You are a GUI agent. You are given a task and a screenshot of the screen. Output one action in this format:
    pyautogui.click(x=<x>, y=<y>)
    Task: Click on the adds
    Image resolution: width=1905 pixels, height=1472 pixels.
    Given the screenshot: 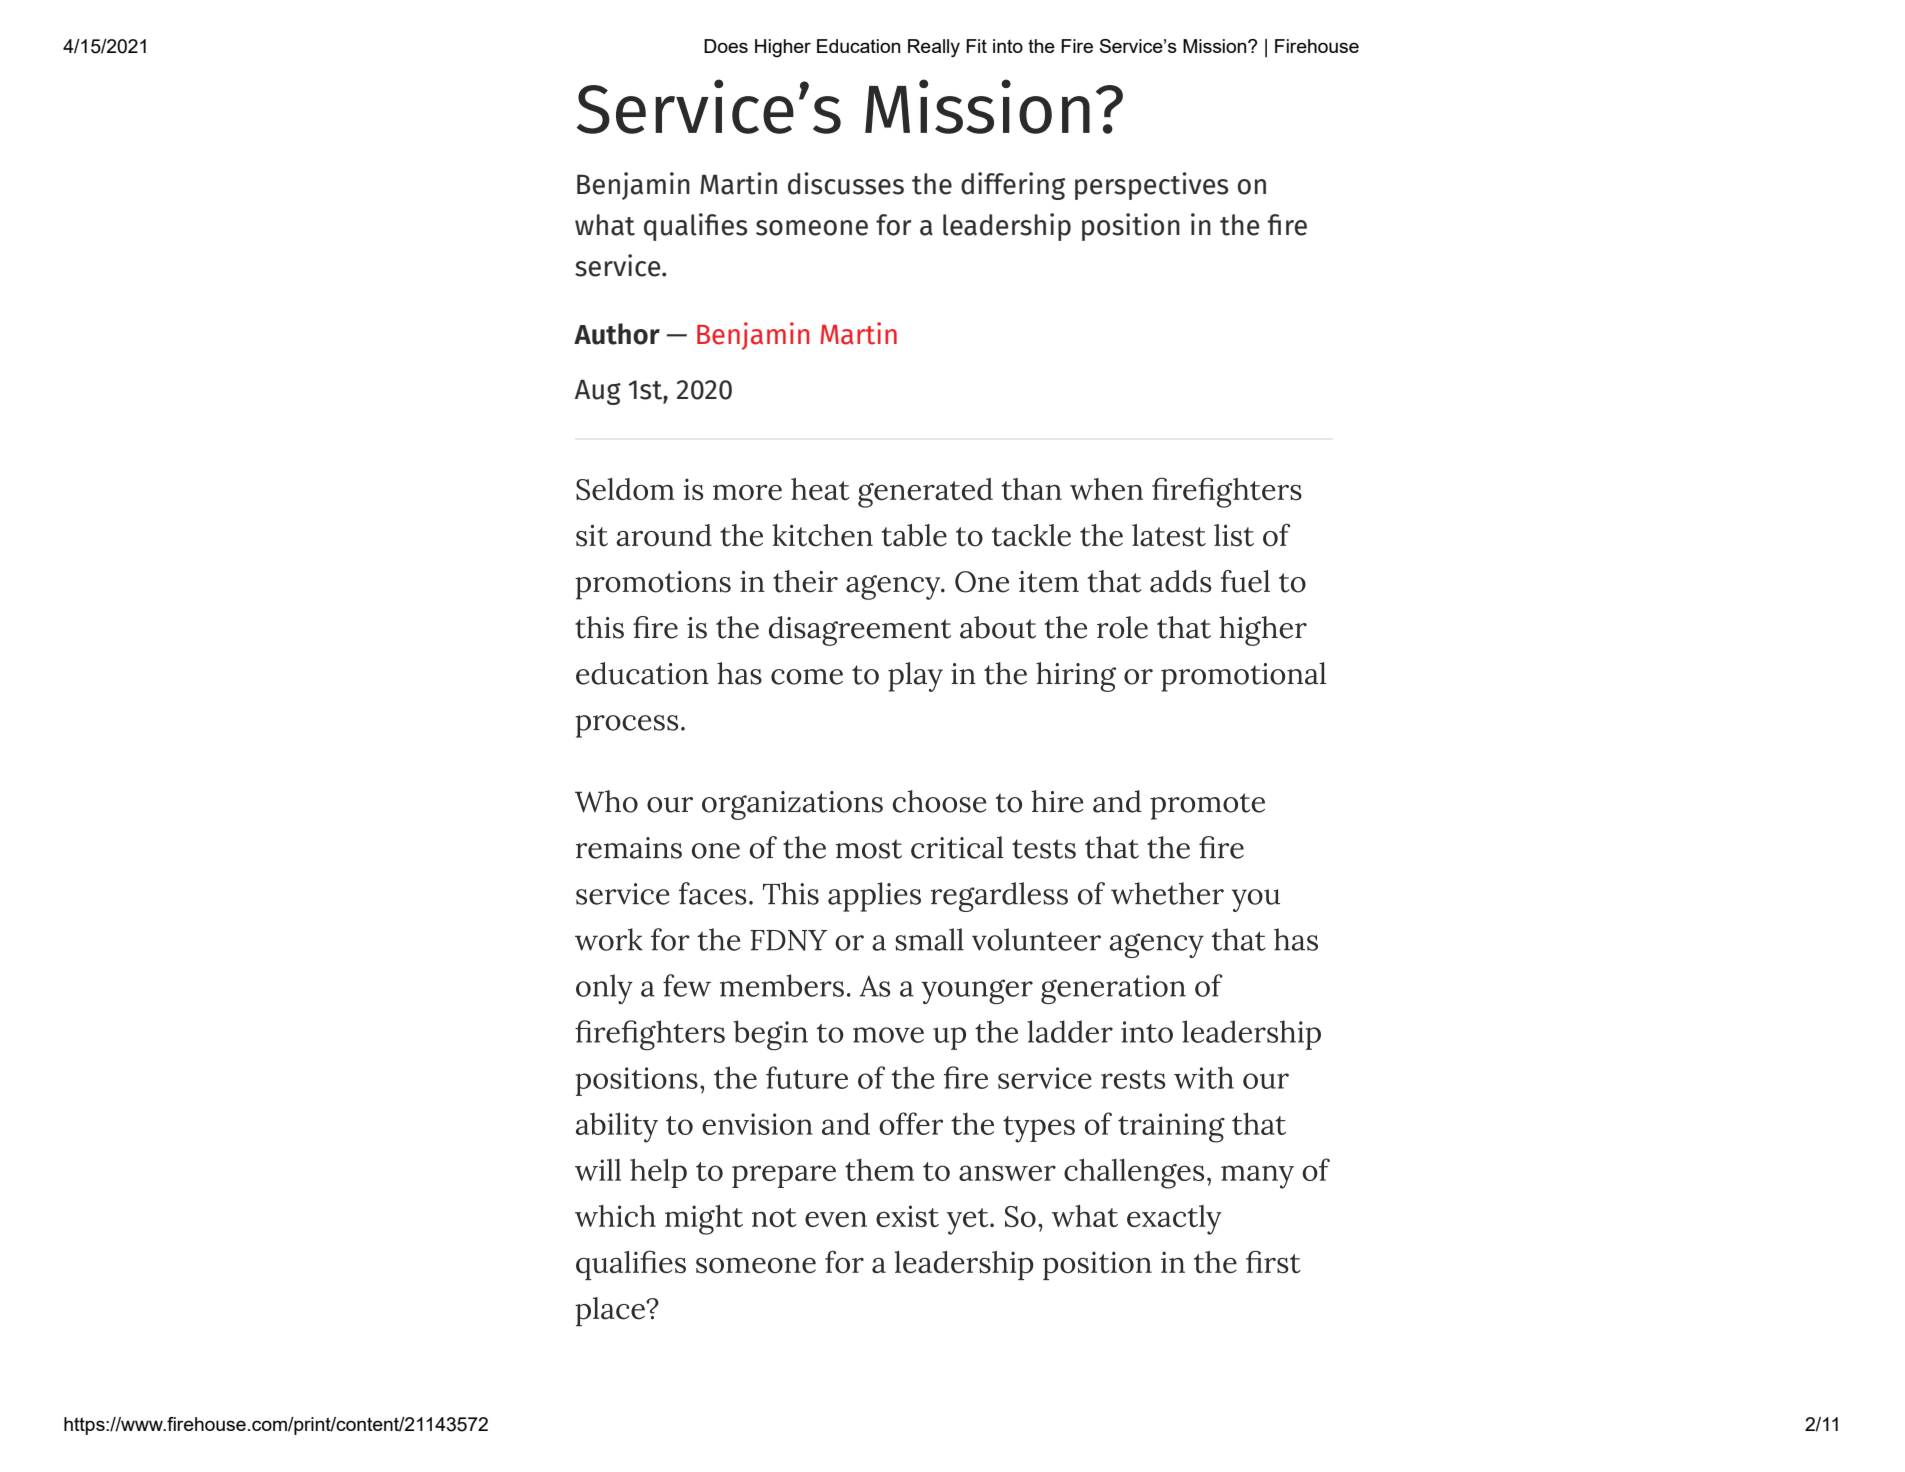 What is the action you would take?
    pyautogui.click(x=1181, y=581)
